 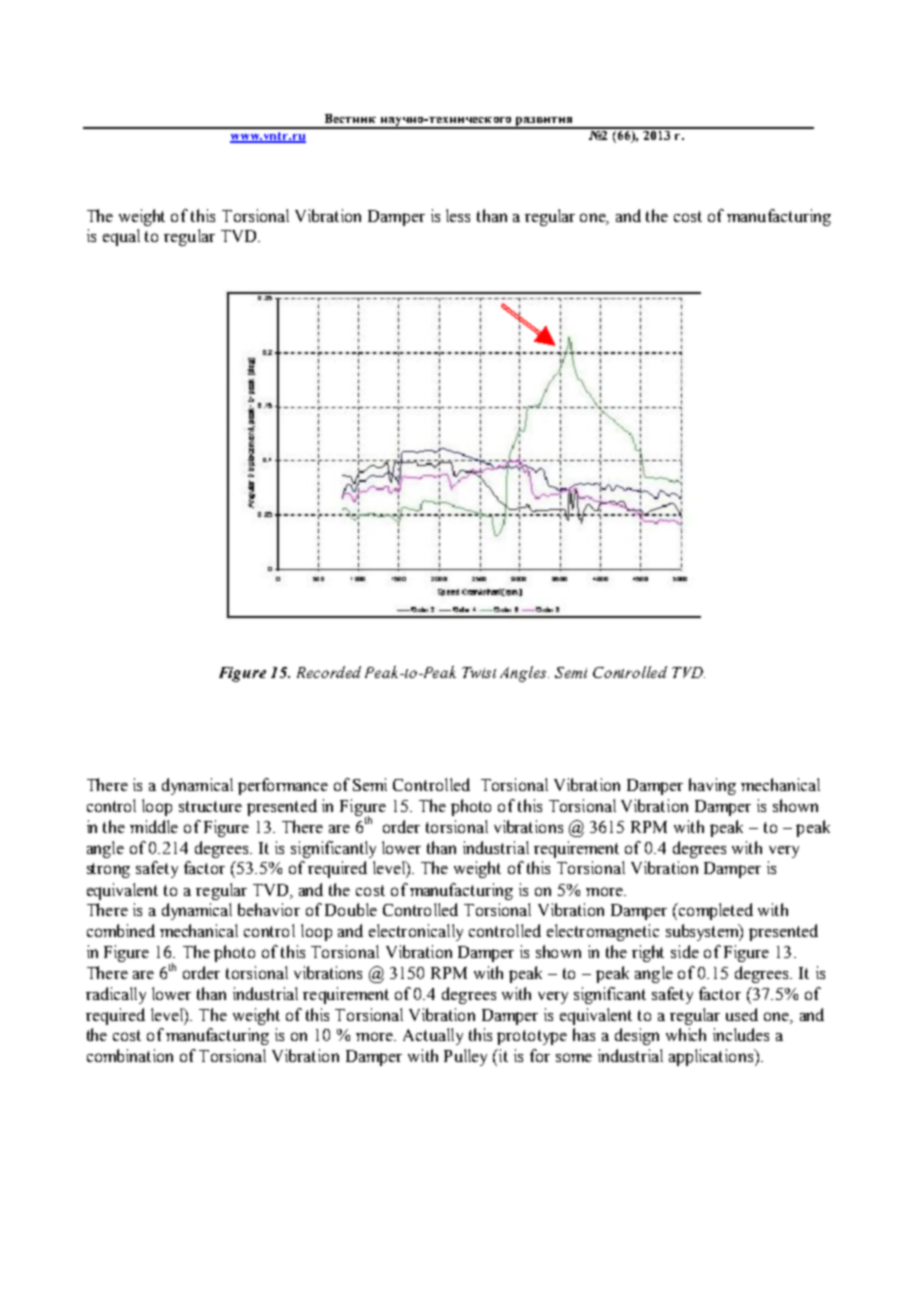 I want to click on less, so click(x=458, y=215).
